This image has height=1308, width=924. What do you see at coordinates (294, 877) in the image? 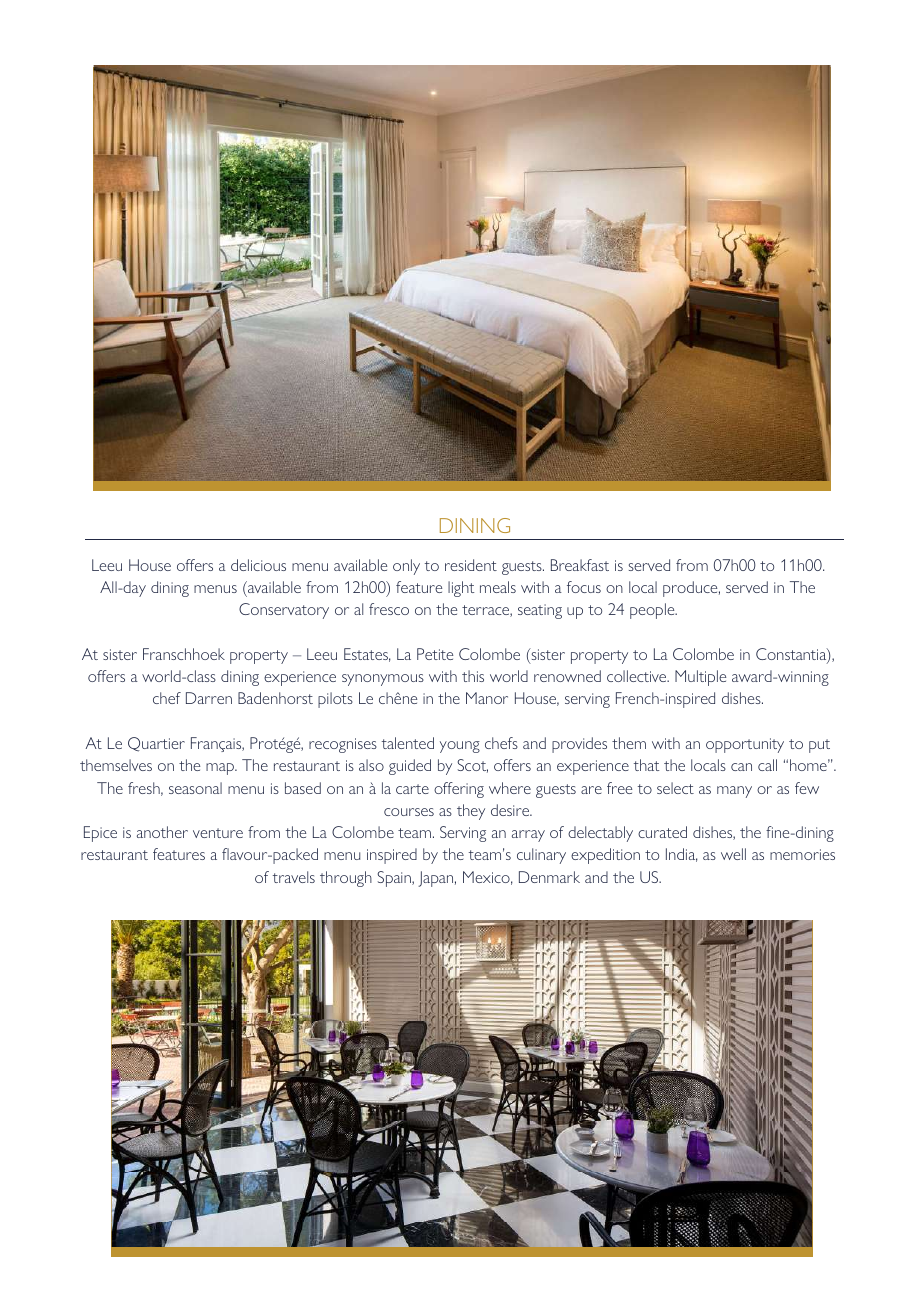
I see `travels` at bounding box center [294, 877].
